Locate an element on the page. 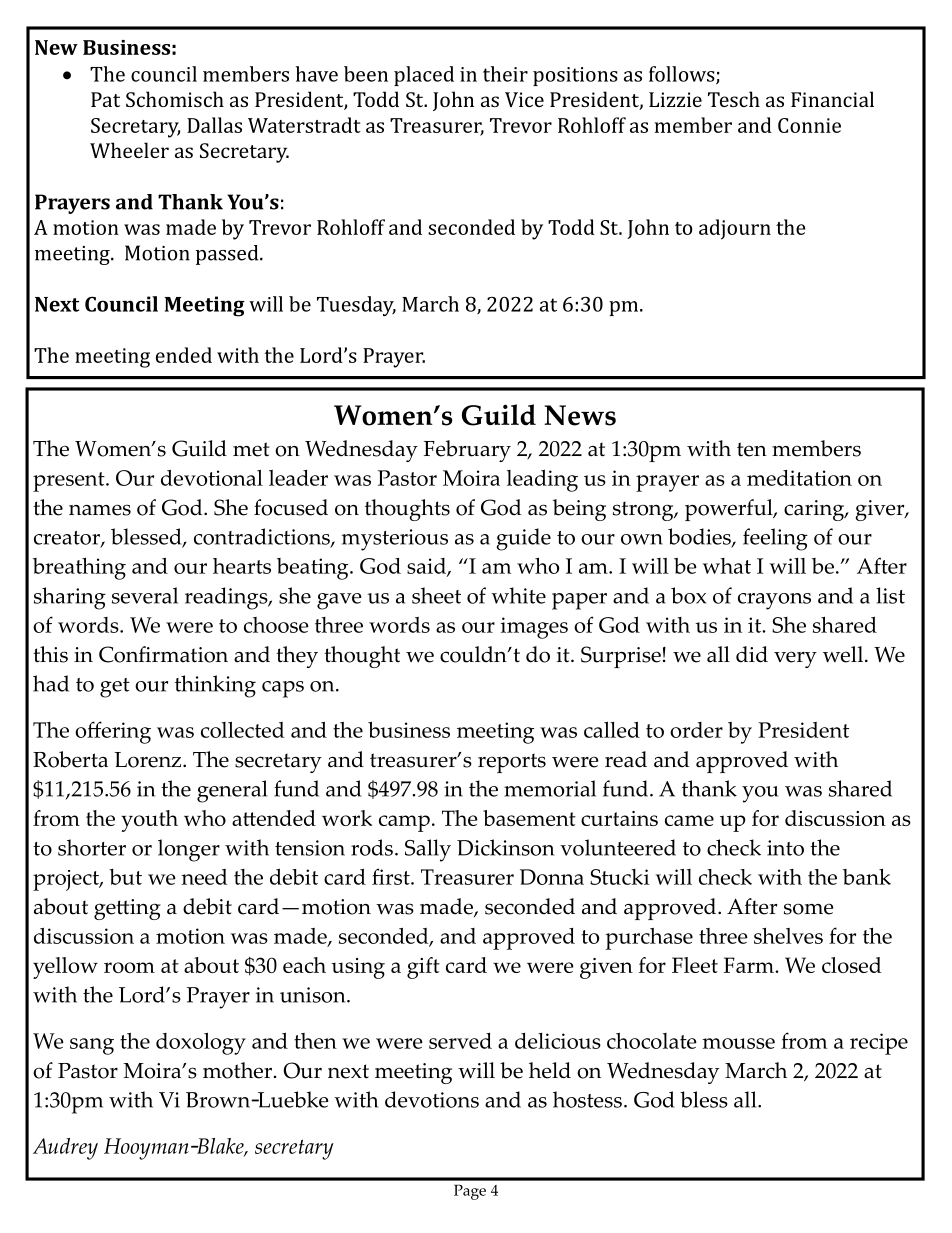 Image resolution: width=952 pixels, height=1233 pixels. very is located at coordinates (795, 659).
